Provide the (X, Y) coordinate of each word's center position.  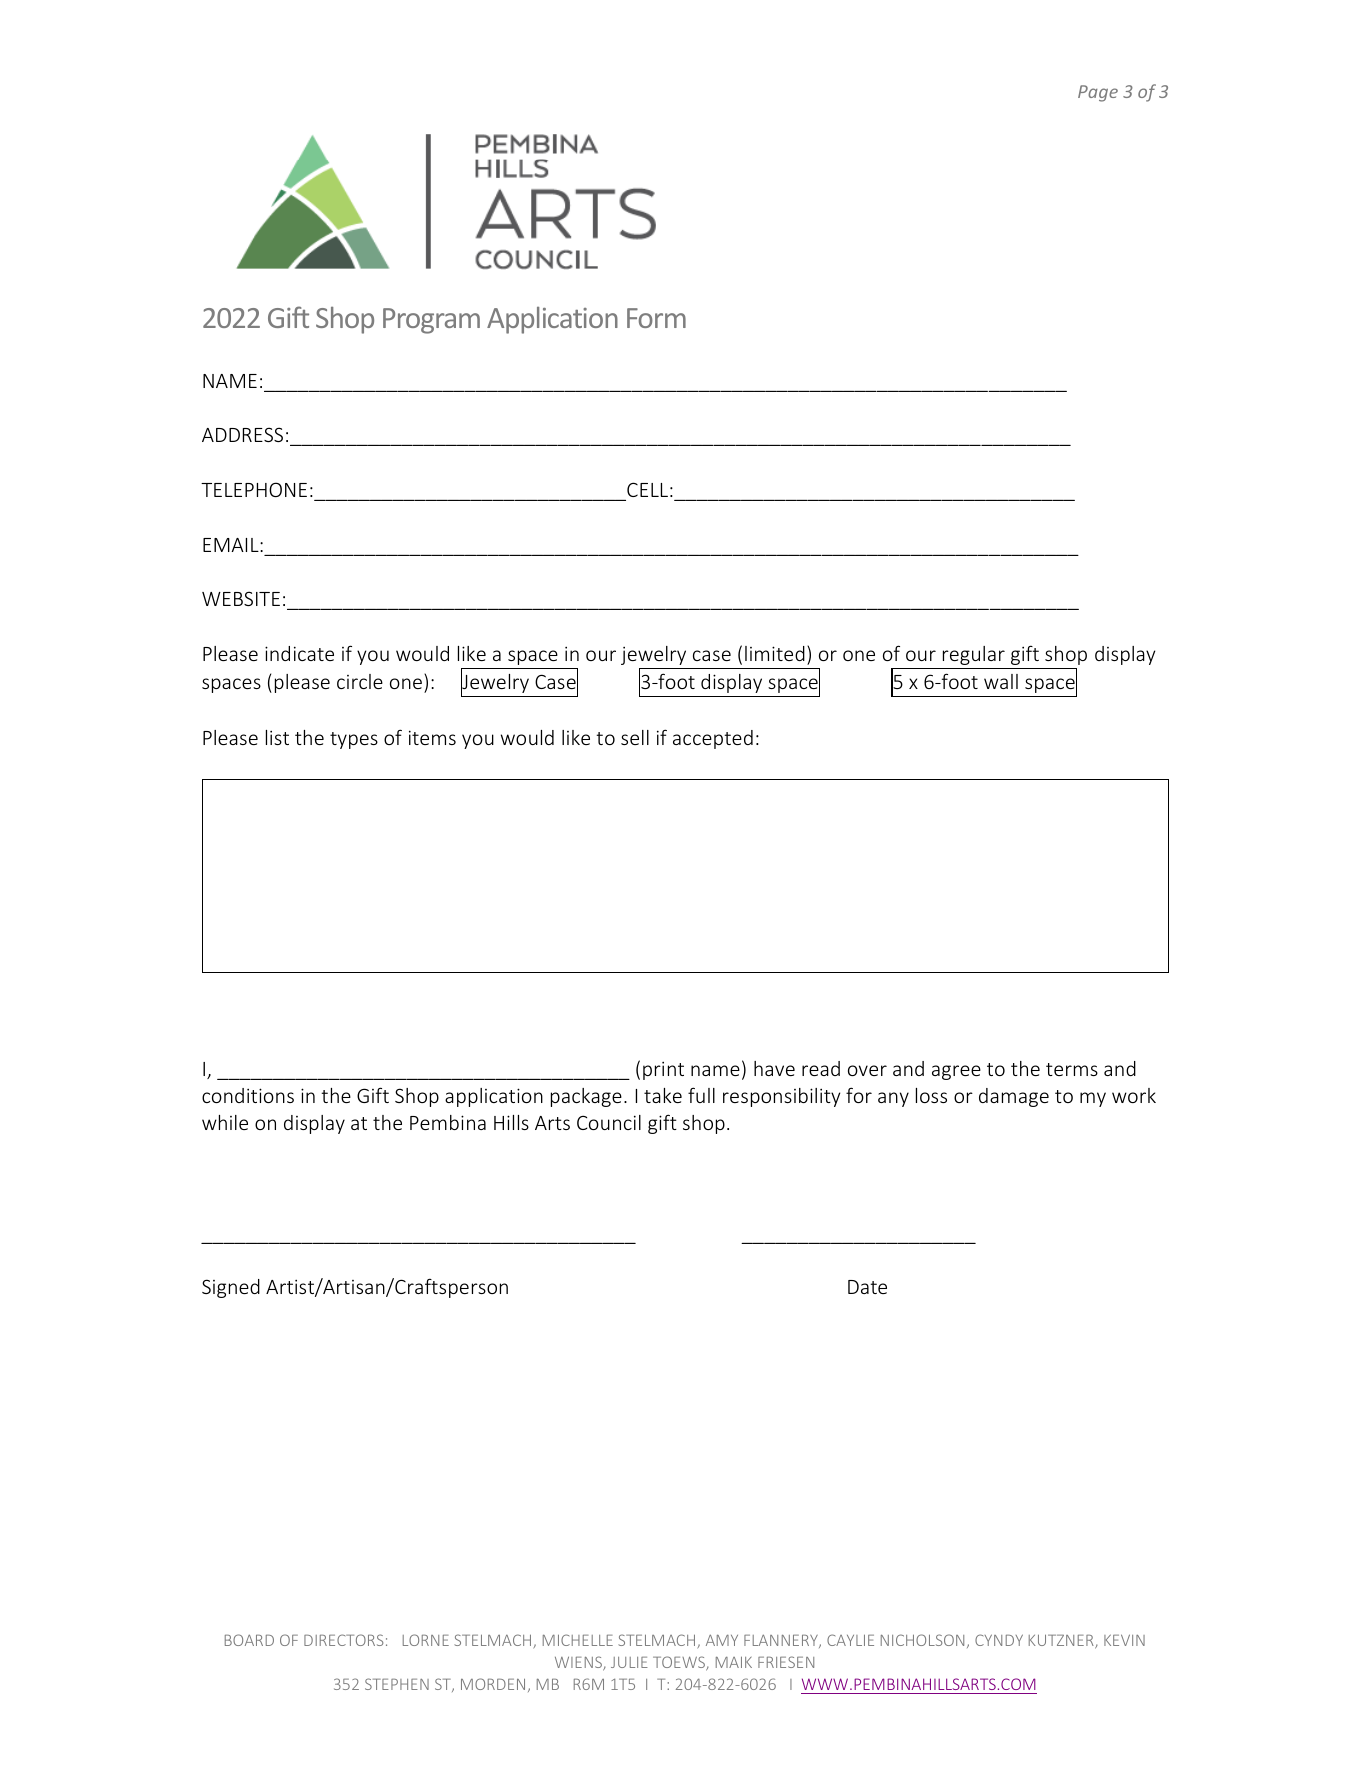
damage (1014, 1097)
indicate (299, 653)
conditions (248, 1095)
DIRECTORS (343, 1640)
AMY (722, 1640)
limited (775, 653)
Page (1098, 93)
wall (1001, 681)
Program (431, 321)
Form (656, 318)
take (663, 1095)
